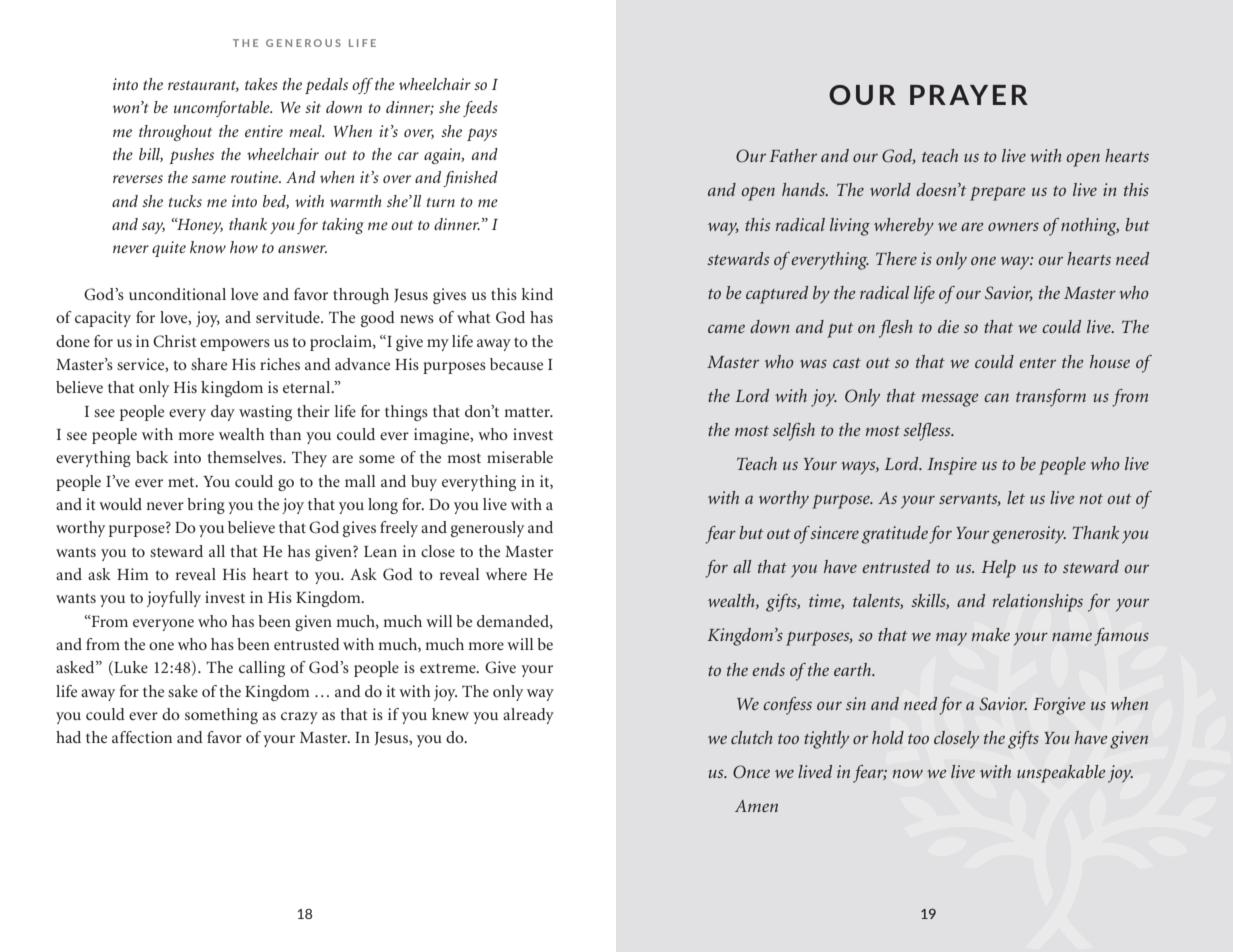 This screenshot has height=952, width=1233. What do you see at coordinates (449, 668) in the screenshot?
I see `extreme` at bounding box center [449, 668].
